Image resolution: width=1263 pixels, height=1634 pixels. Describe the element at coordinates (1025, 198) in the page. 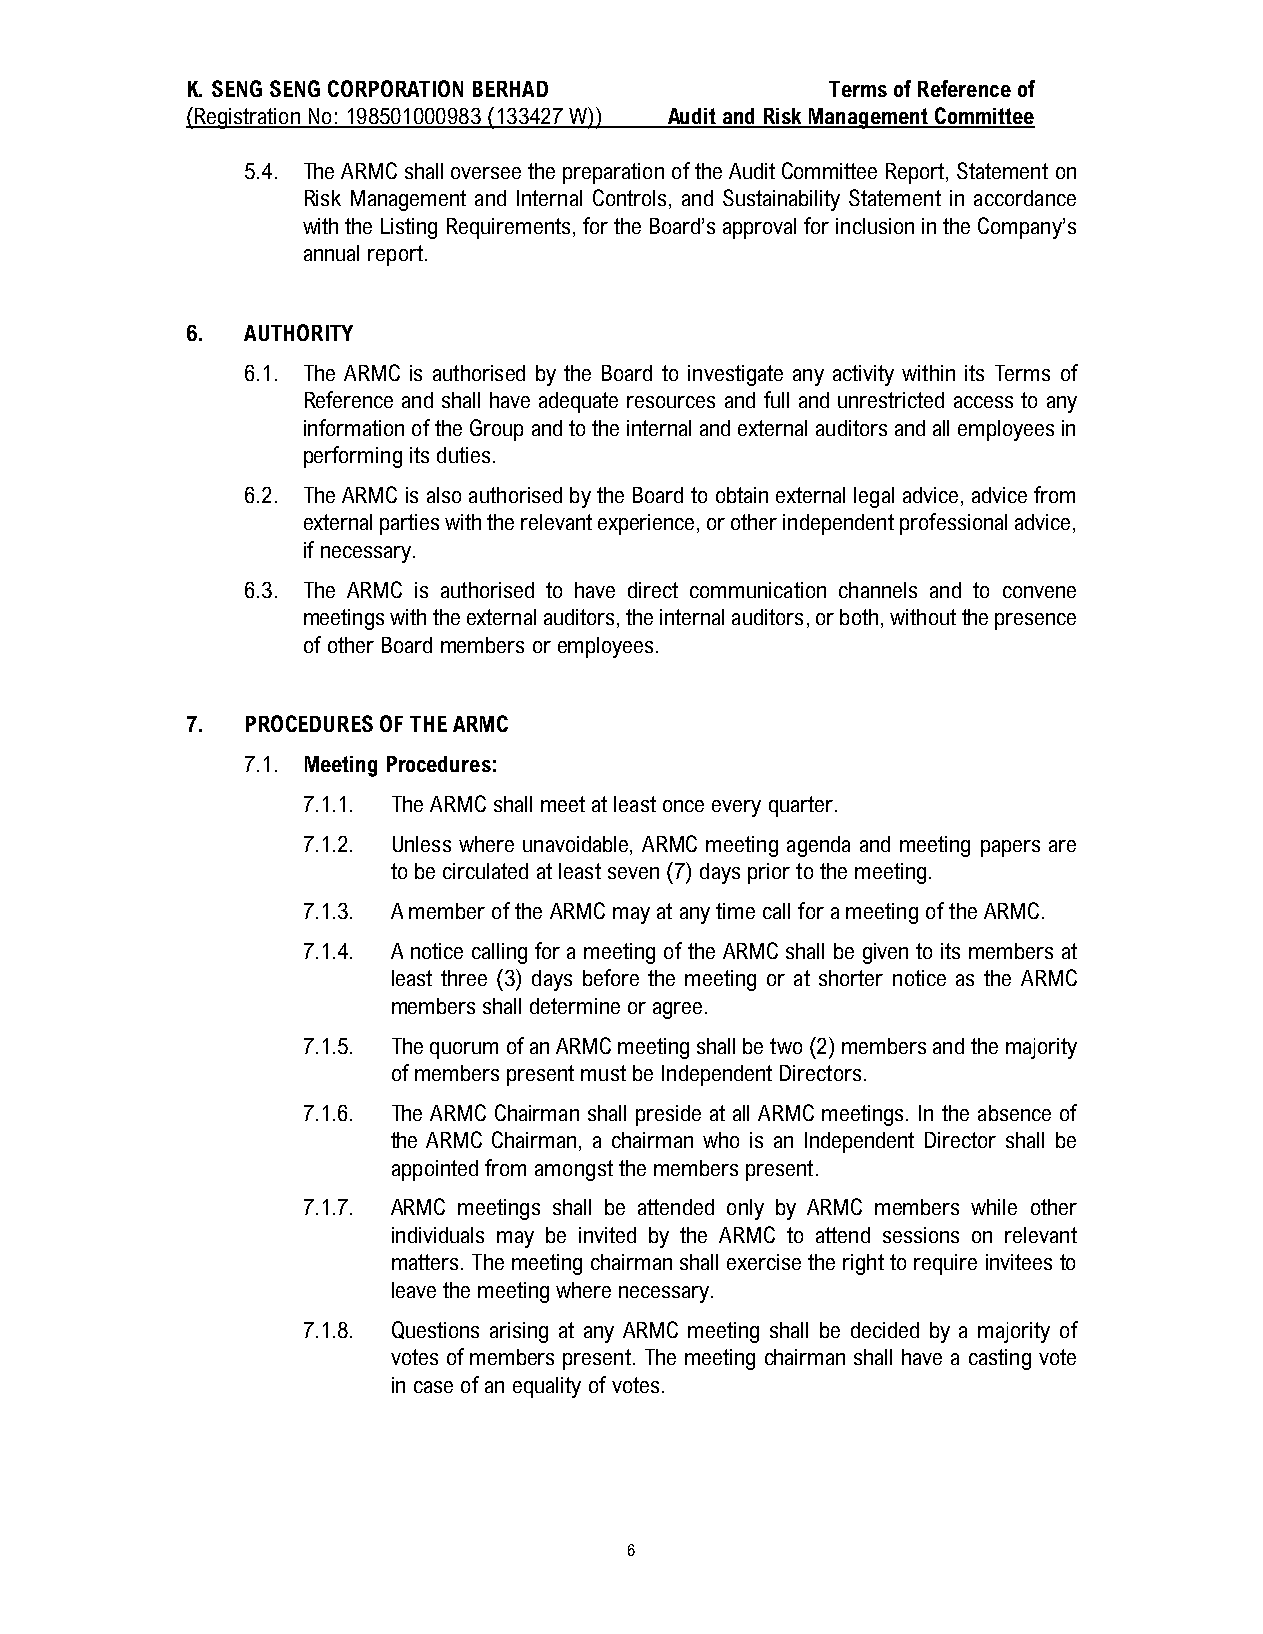

I see `accordance` at that location.
